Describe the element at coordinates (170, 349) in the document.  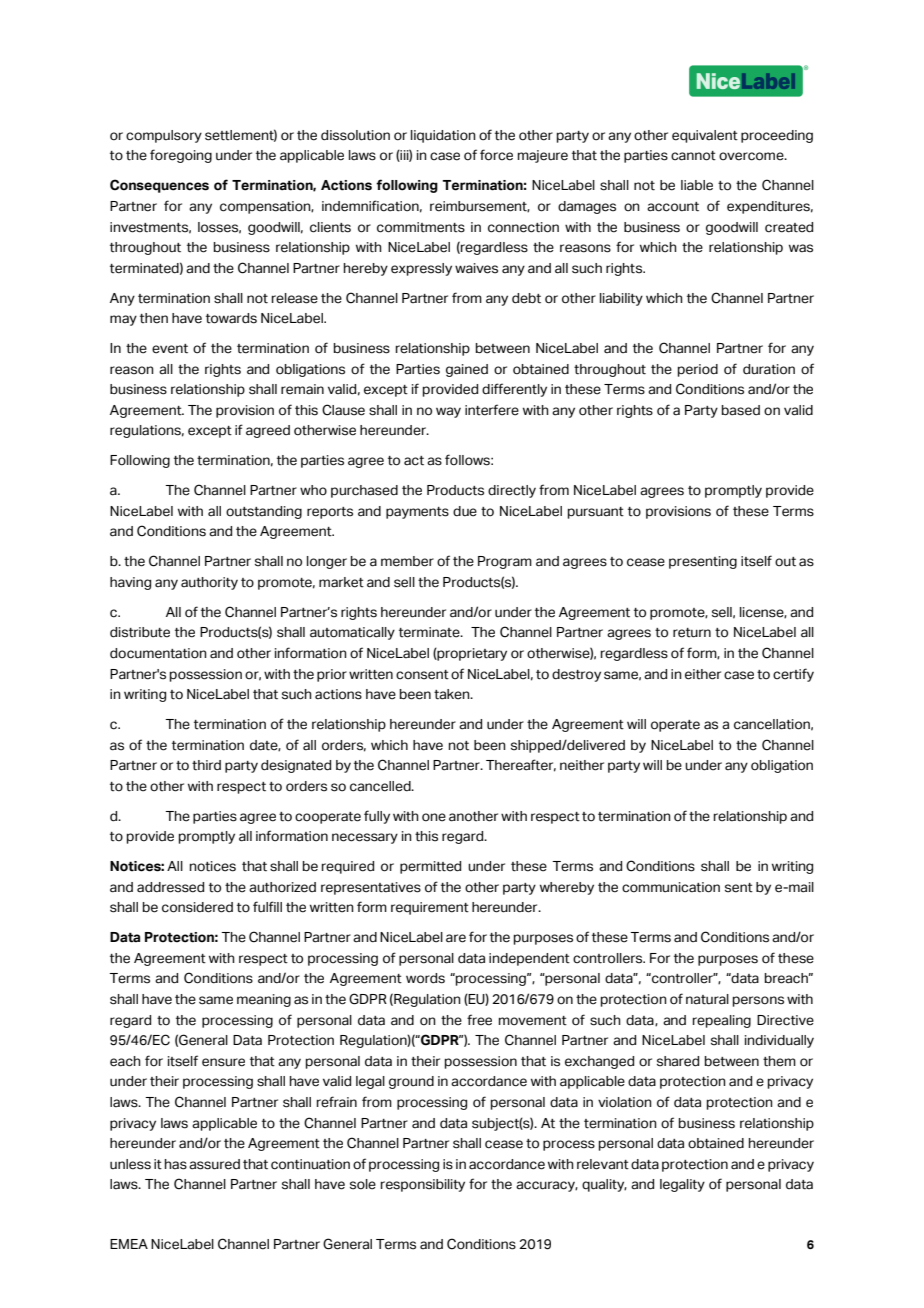
I see `event` at that location.
